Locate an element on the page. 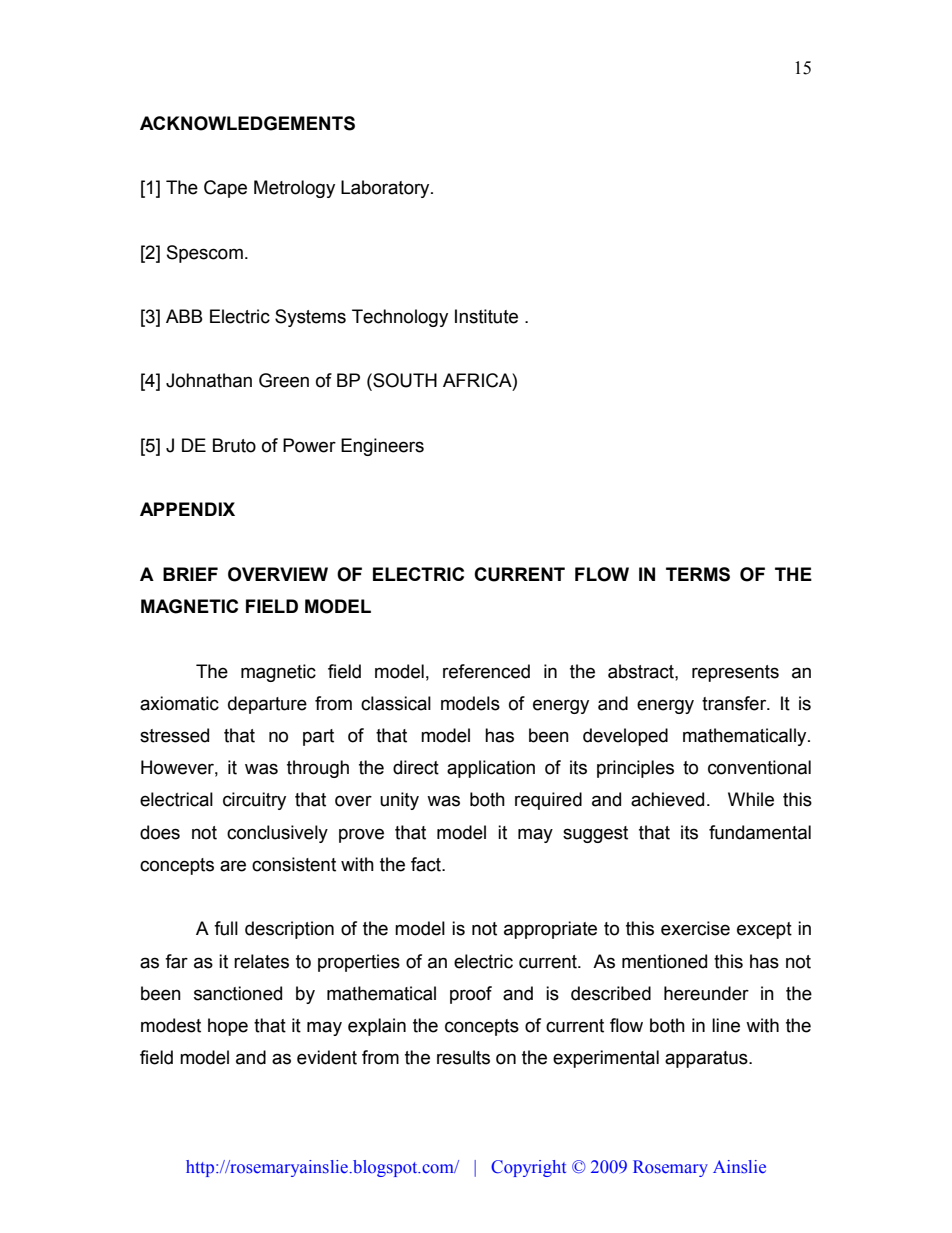  exercise is located at coordinates (695, 928).
